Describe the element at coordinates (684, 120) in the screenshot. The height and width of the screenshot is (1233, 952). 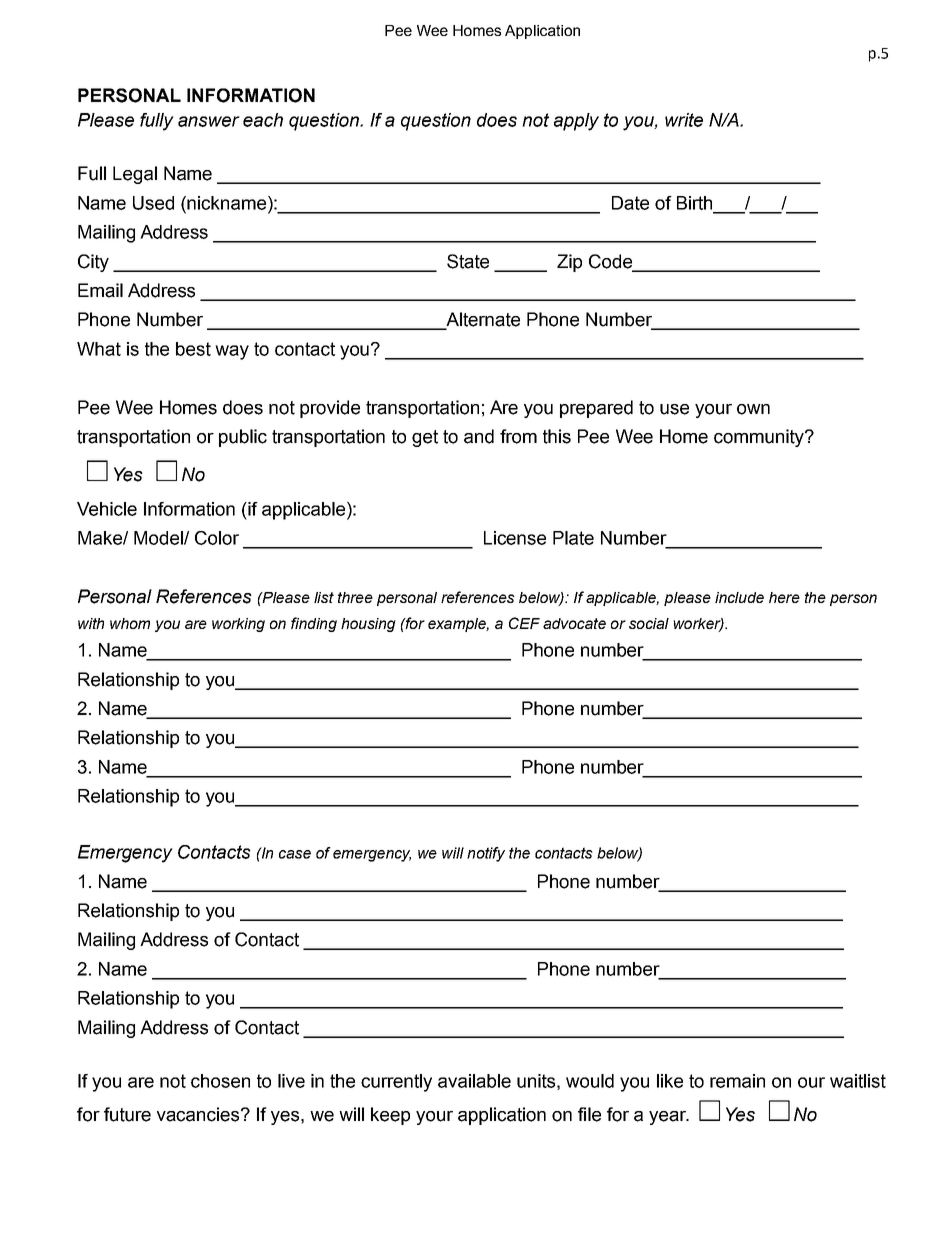
I see `write` at that location.
